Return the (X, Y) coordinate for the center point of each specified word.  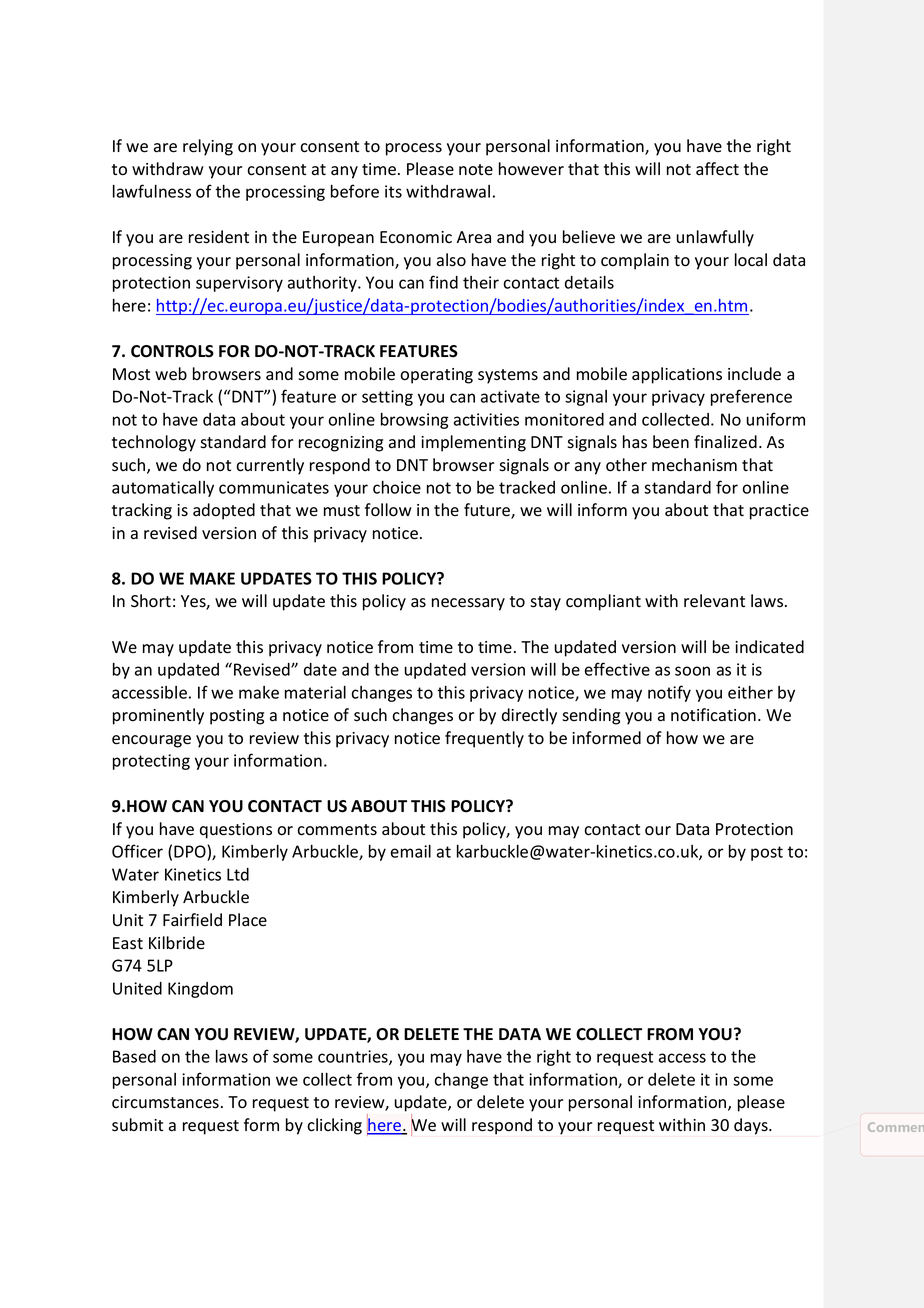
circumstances (165, 1102)
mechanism (694, 465)
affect (717, 169)
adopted (224, 511)
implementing (473, 443)
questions (236, 831)
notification (713, 715)
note (476, 170)
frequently (484, 739)
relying (208, 147)
